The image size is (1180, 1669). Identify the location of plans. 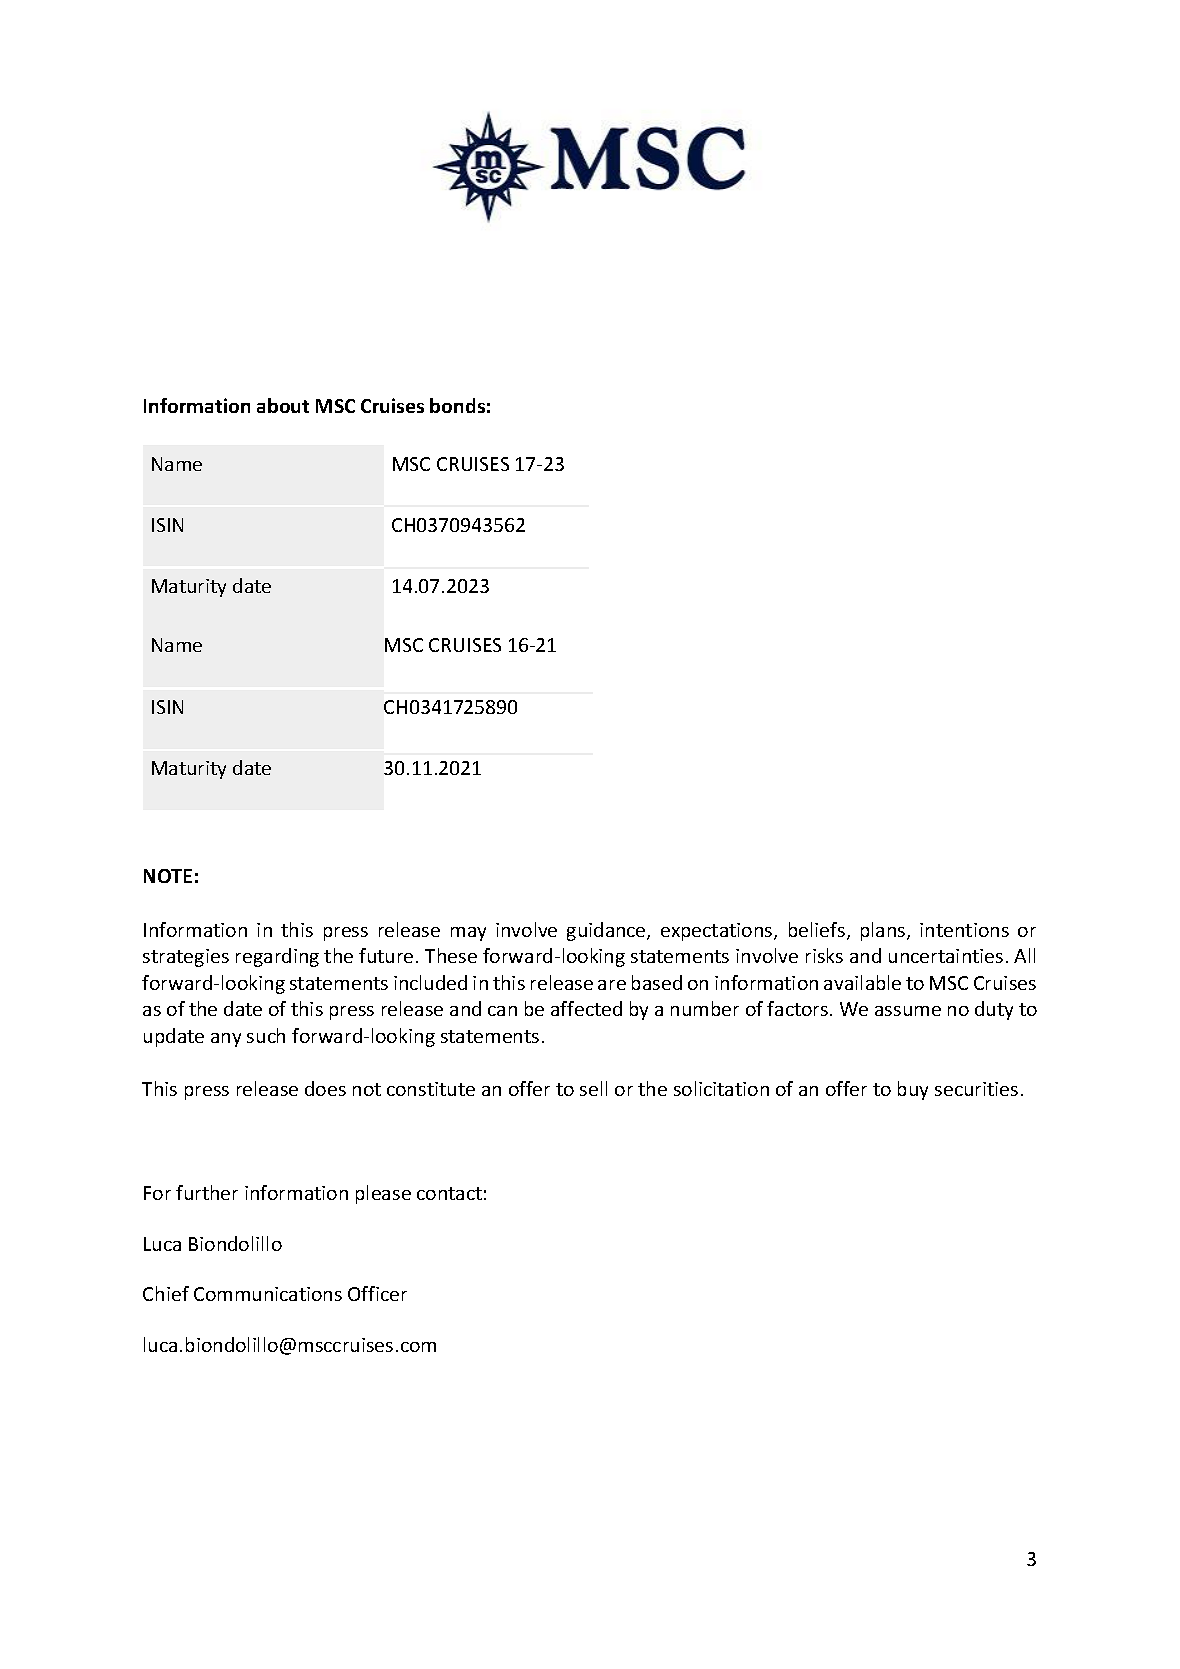
(884, 931).
